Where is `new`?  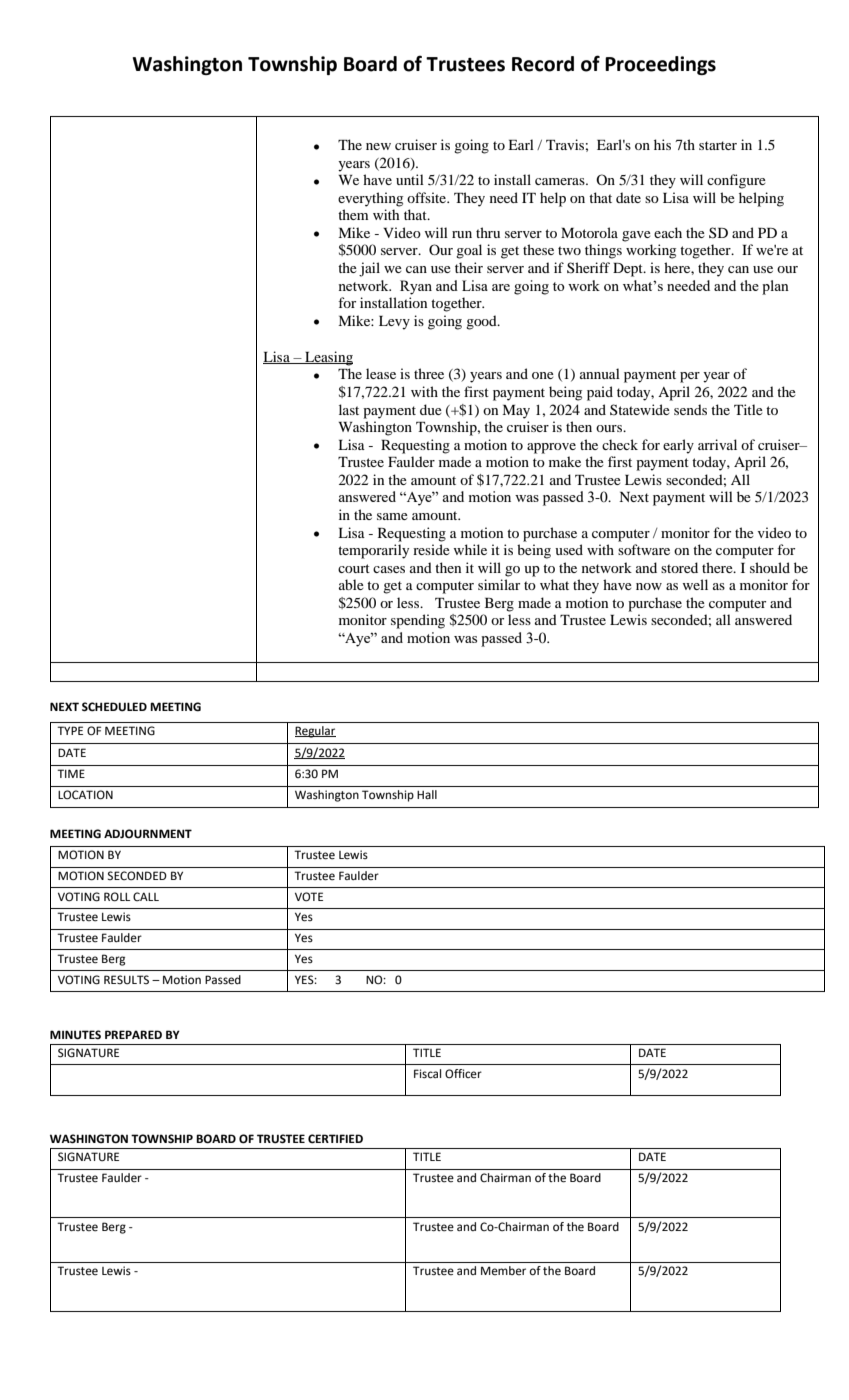
new is located at coordinates (378, 146).
